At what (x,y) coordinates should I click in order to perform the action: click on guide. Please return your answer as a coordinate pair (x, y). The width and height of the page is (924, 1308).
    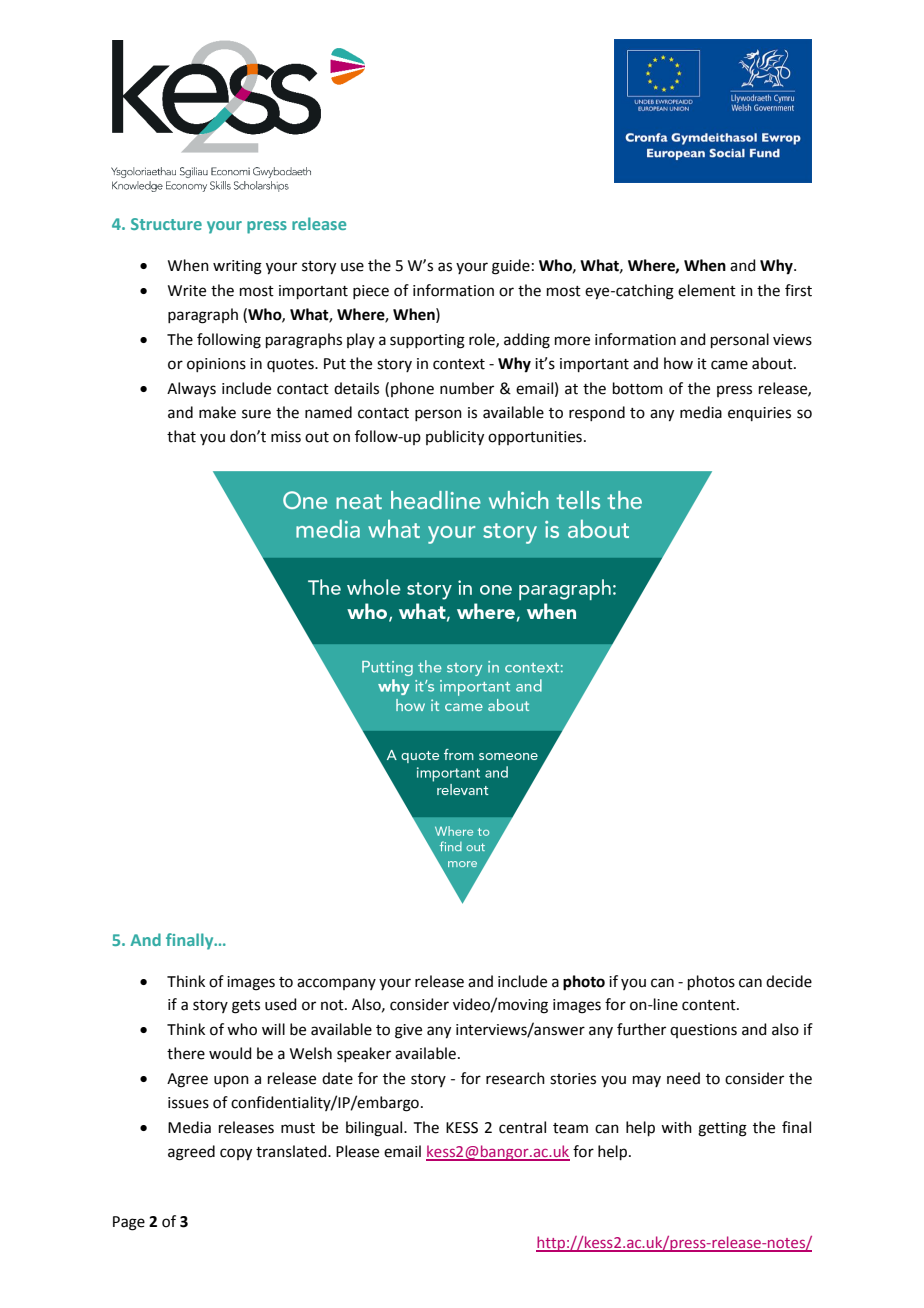
    Looking at the image, I should click on (511, 267).
